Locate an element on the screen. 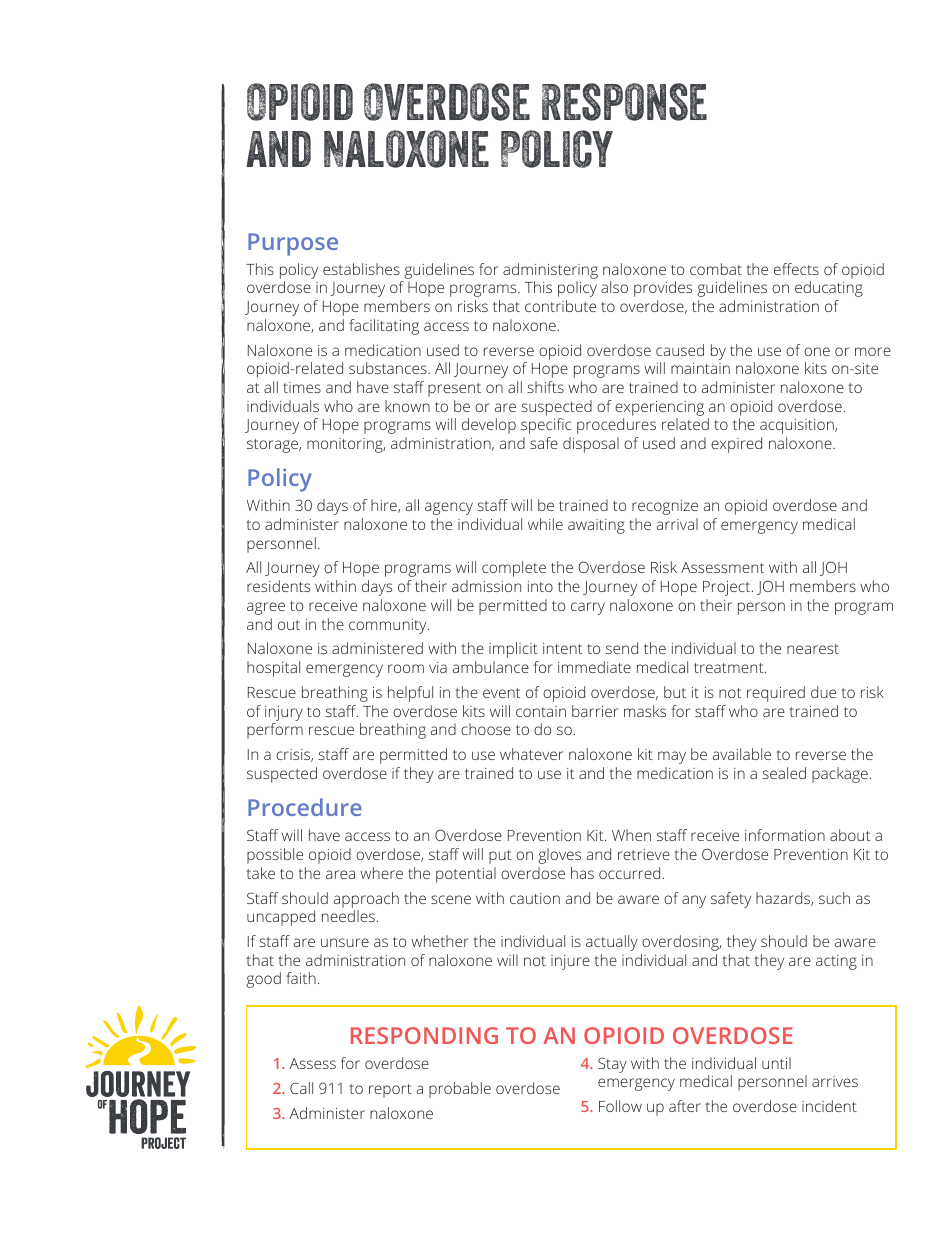 The image size is (952, 1233). effects is located at coordinates (796, 269).
